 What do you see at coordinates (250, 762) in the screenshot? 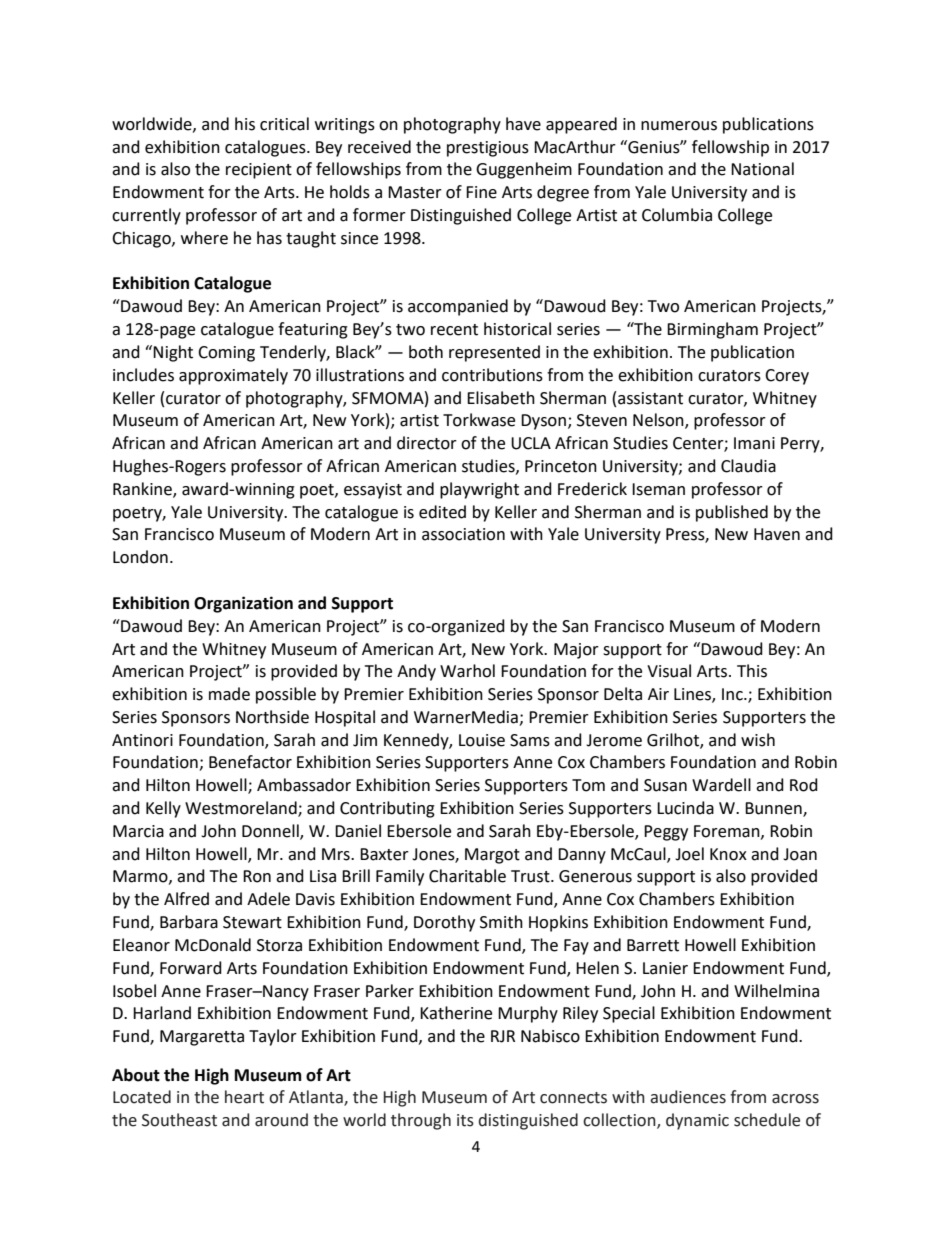
I see `Benefactor` at bounding box center [250, 762].
